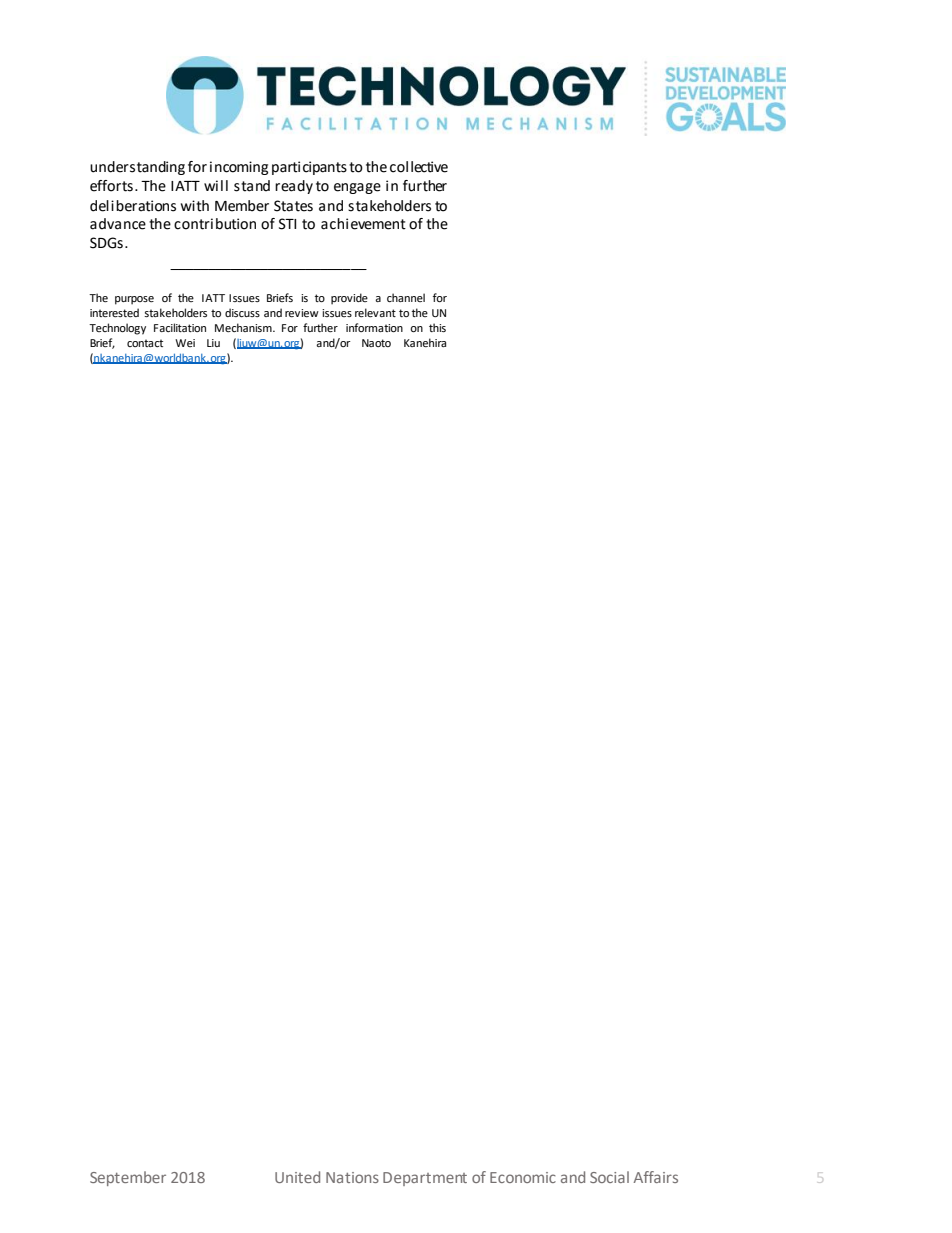 The width and height of the page is (952, 1233). Describe the element at coordinates (297, 1177) in the page. I see `United` at that location.
